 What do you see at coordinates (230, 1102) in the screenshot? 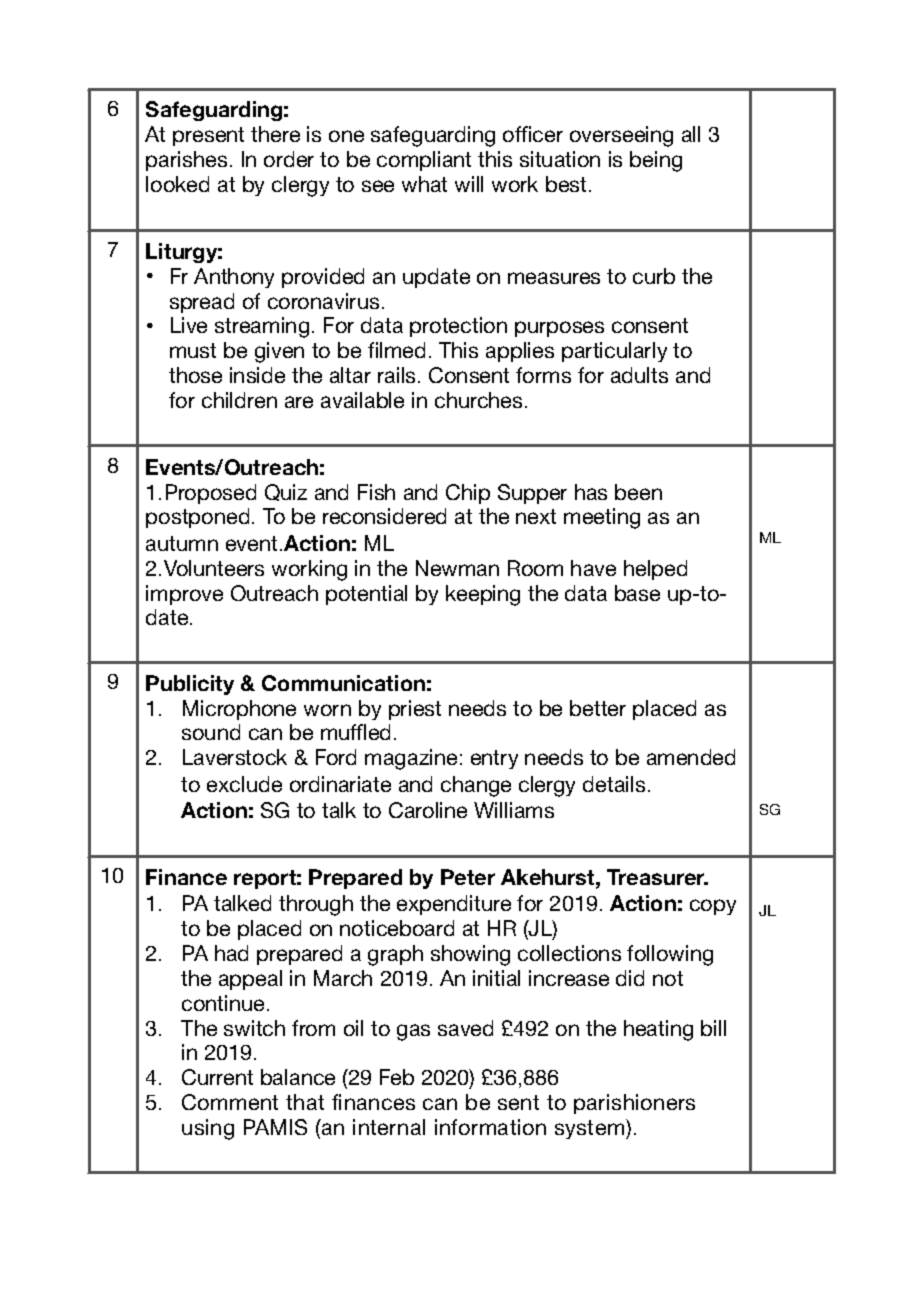
I see `Comment` at bounding box center [230, 1102].
